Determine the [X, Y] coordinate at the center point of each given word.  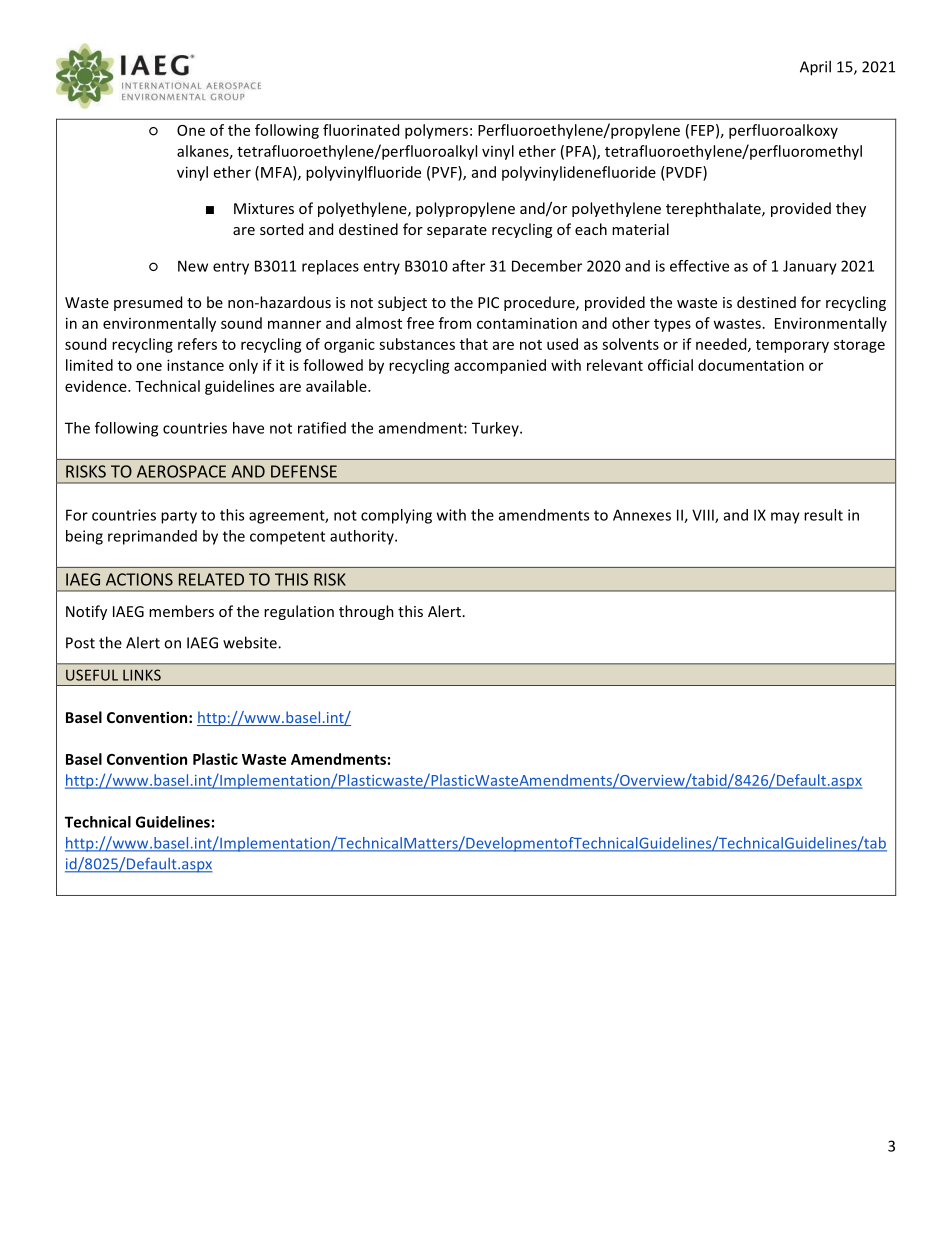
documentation [751, 365]
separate [457, 231]
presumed [148, 303]
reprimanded [152, 537]
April [815, 68]
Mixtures [264, 208]
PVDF [684, 172]
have [248, 428]
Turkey [496, 429]
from [455, 323]
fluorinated [361, 130]
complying [396, 516]
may [785, 518]
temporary [792, 346]
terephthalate [714, 209]
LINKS [142, 675]
